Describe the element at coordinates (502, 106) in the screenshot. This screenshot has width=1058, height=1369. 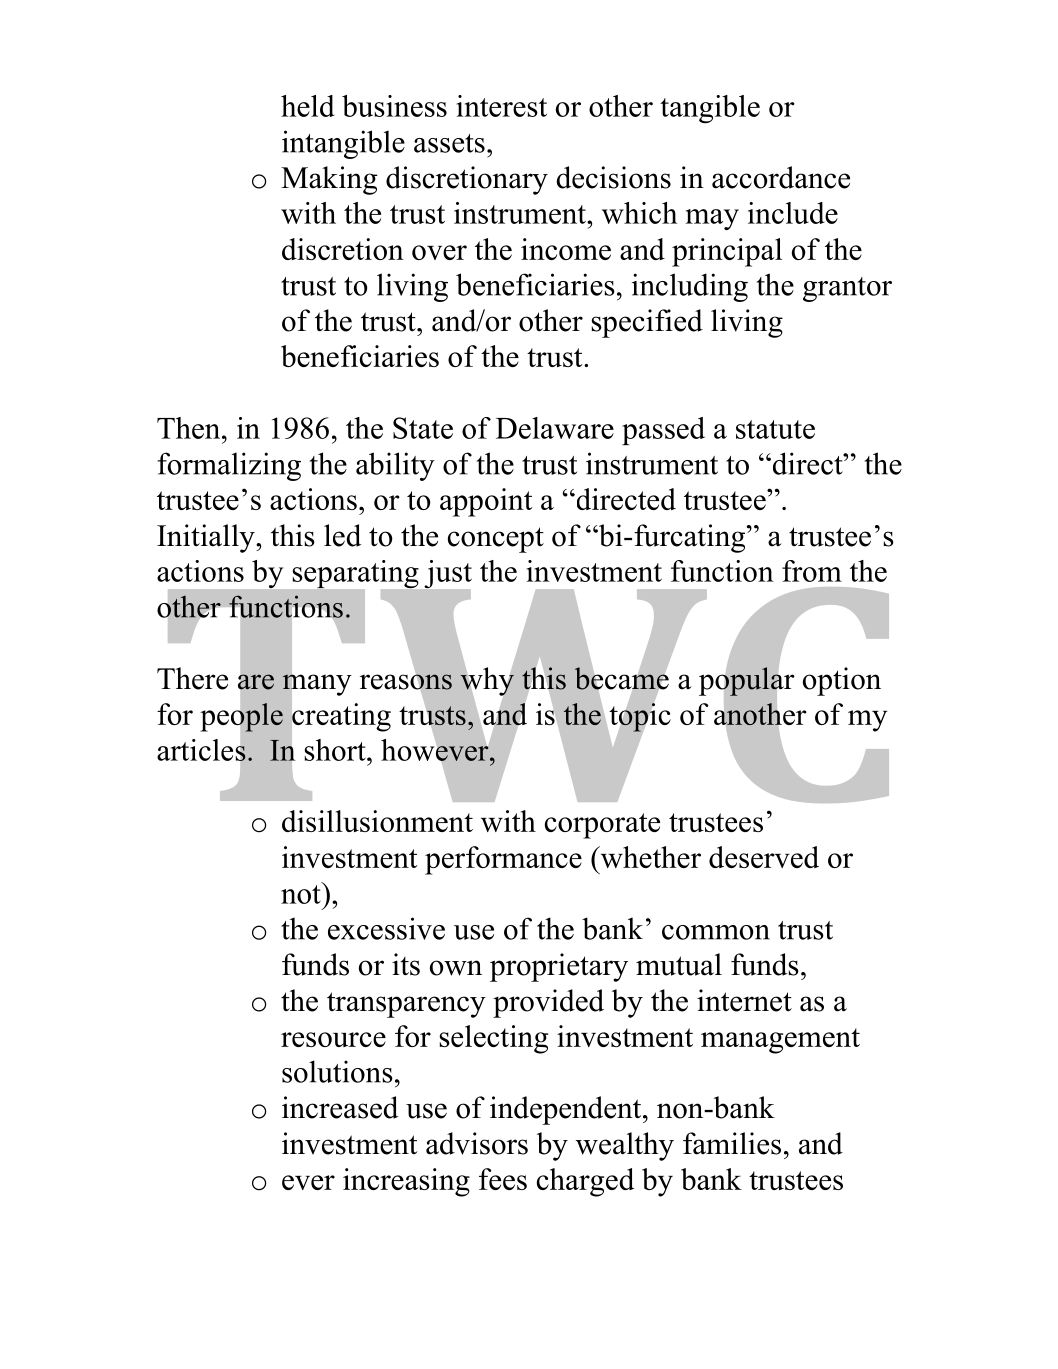
I see `interest` at that location.
